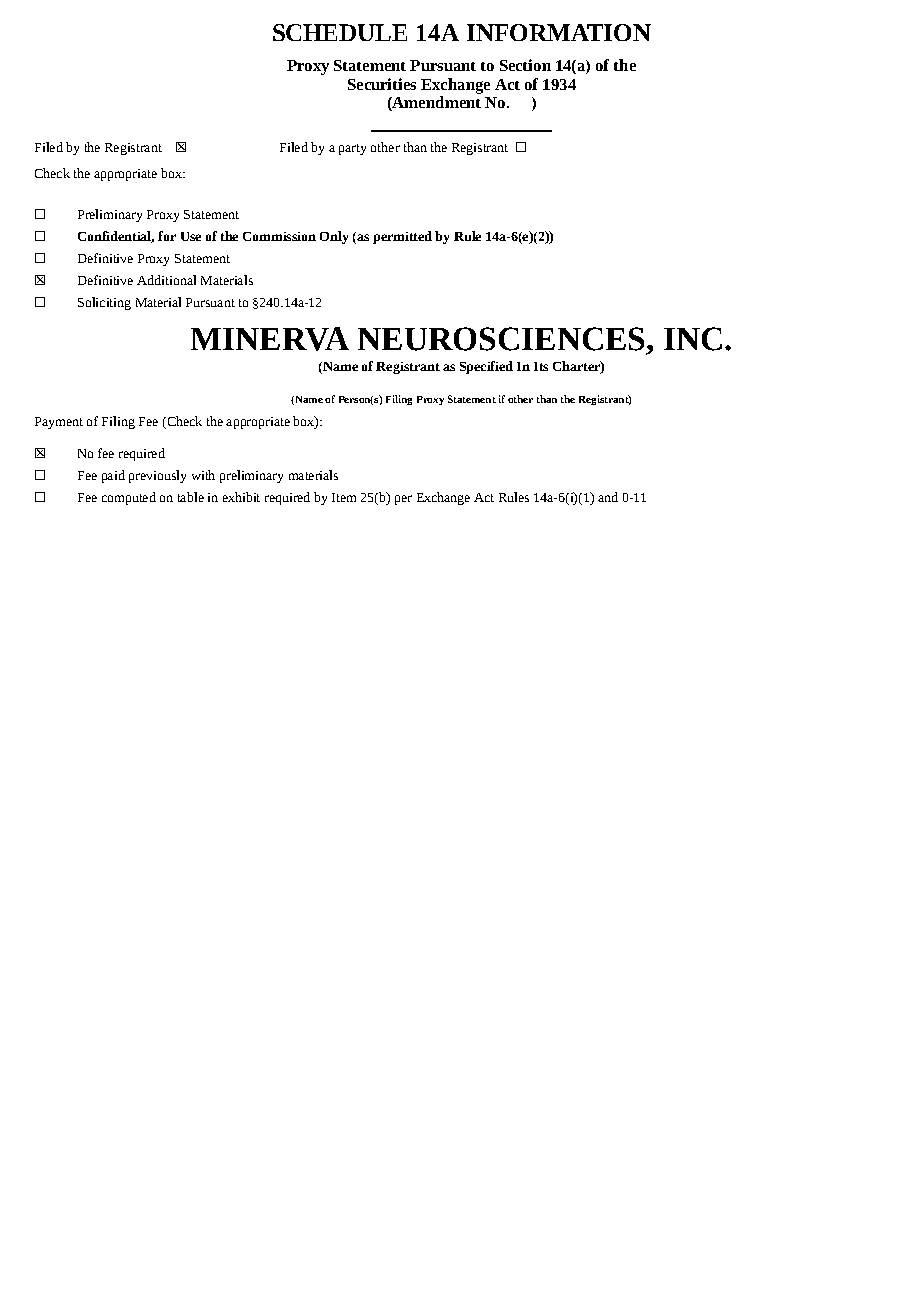 Image resolution: width=924 pixels, height=1308 pixels. What do you see at coordinates (501, 339) in the image?
I see `NEUROSCIENCES` at bounding box center [501, 339].
